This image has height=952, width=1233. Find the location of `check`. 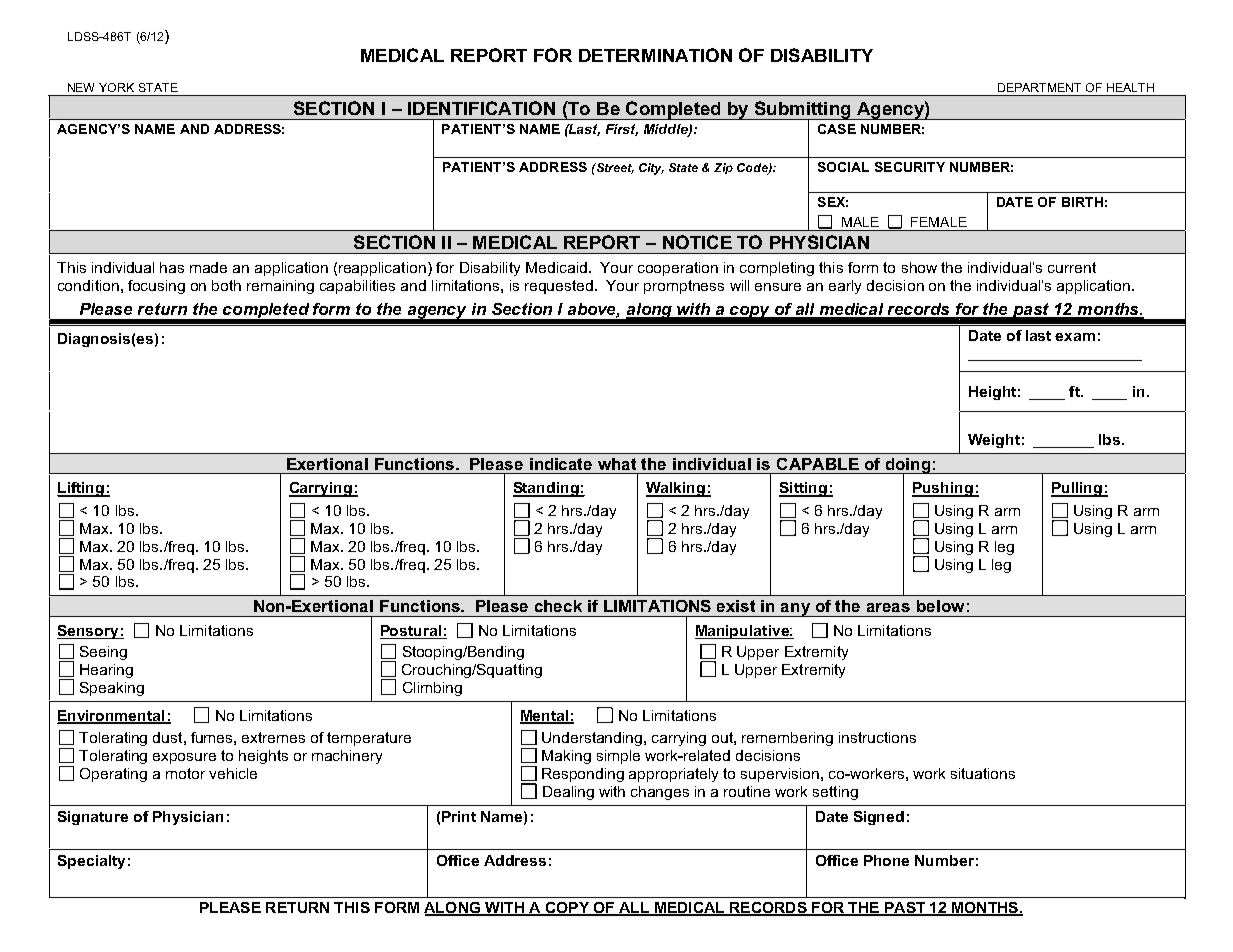

check is located at coordinates (558, 606).
